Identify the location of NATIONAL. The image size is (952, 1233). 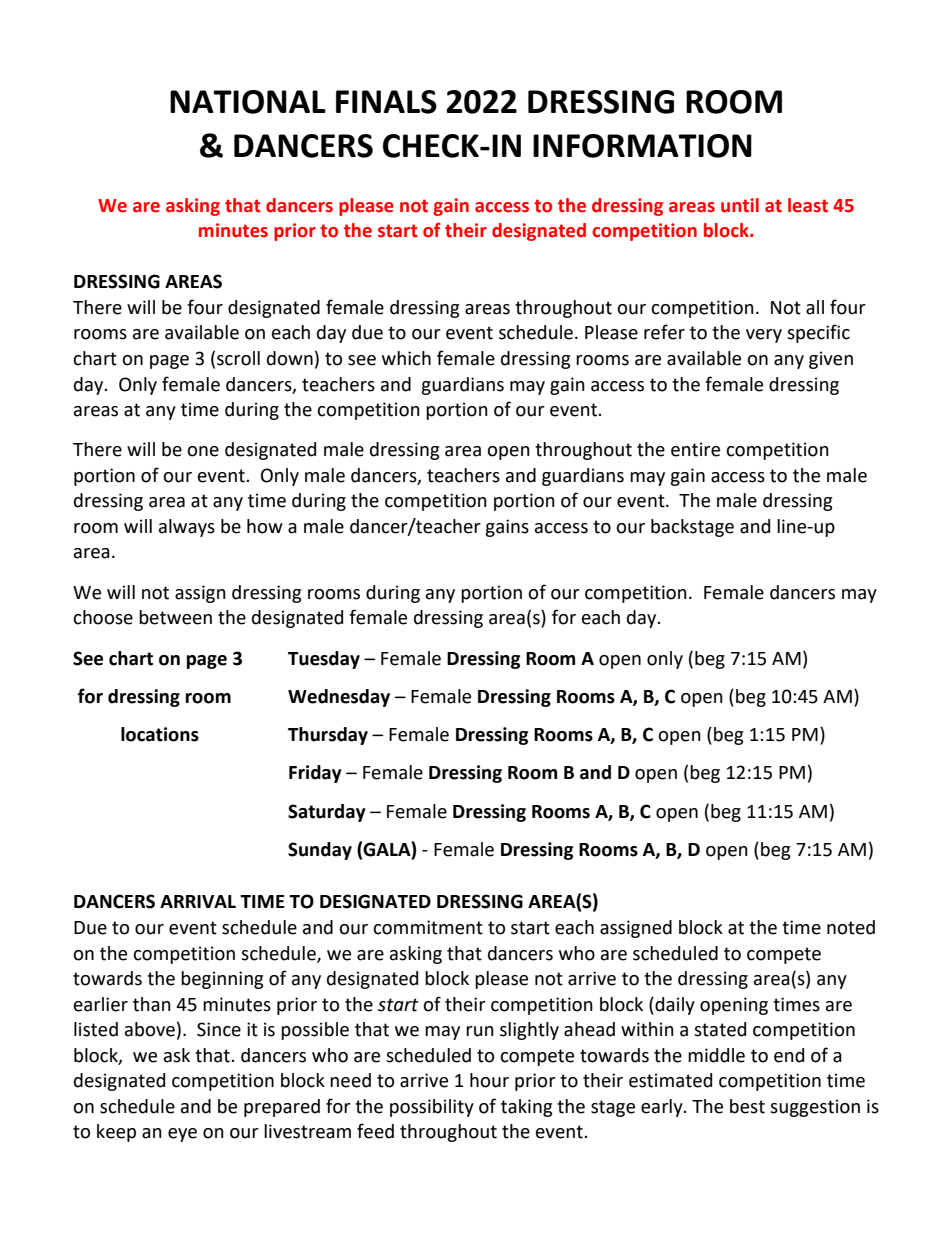
(248, 102).
